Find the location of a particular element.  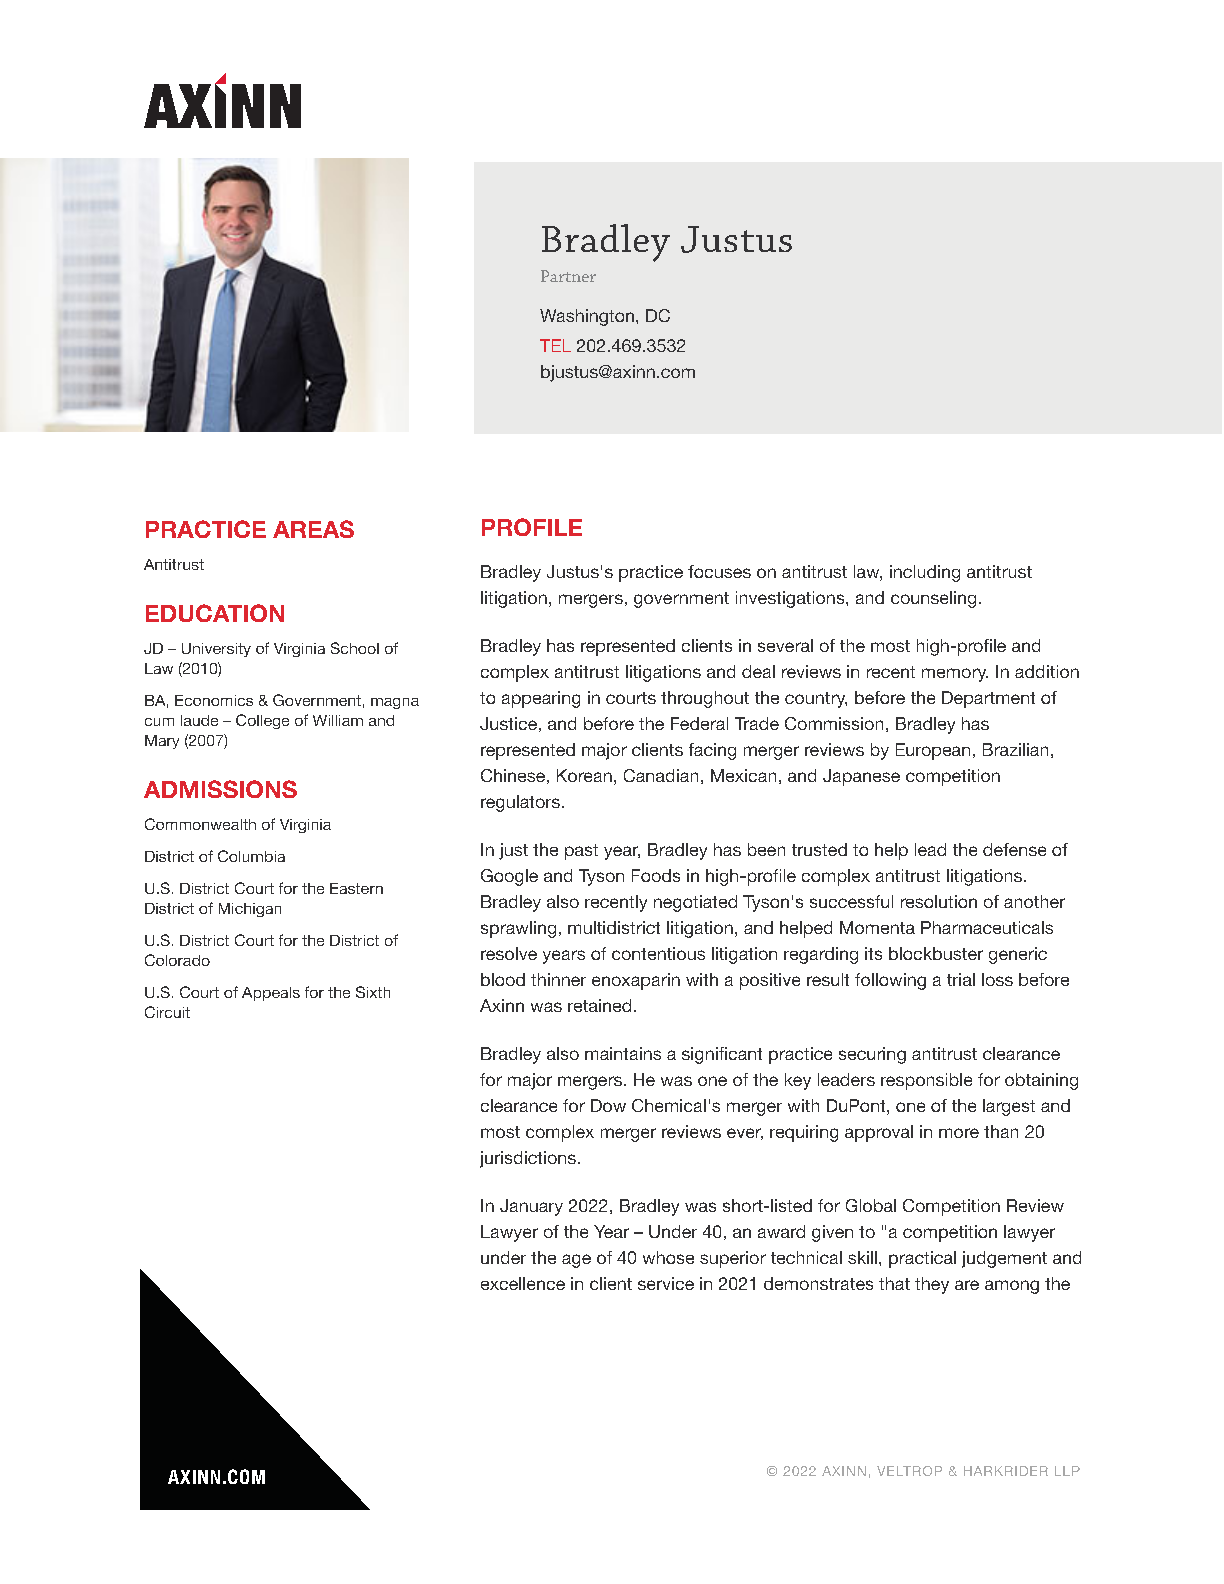

TEL is located at coordinates (555, 345).
